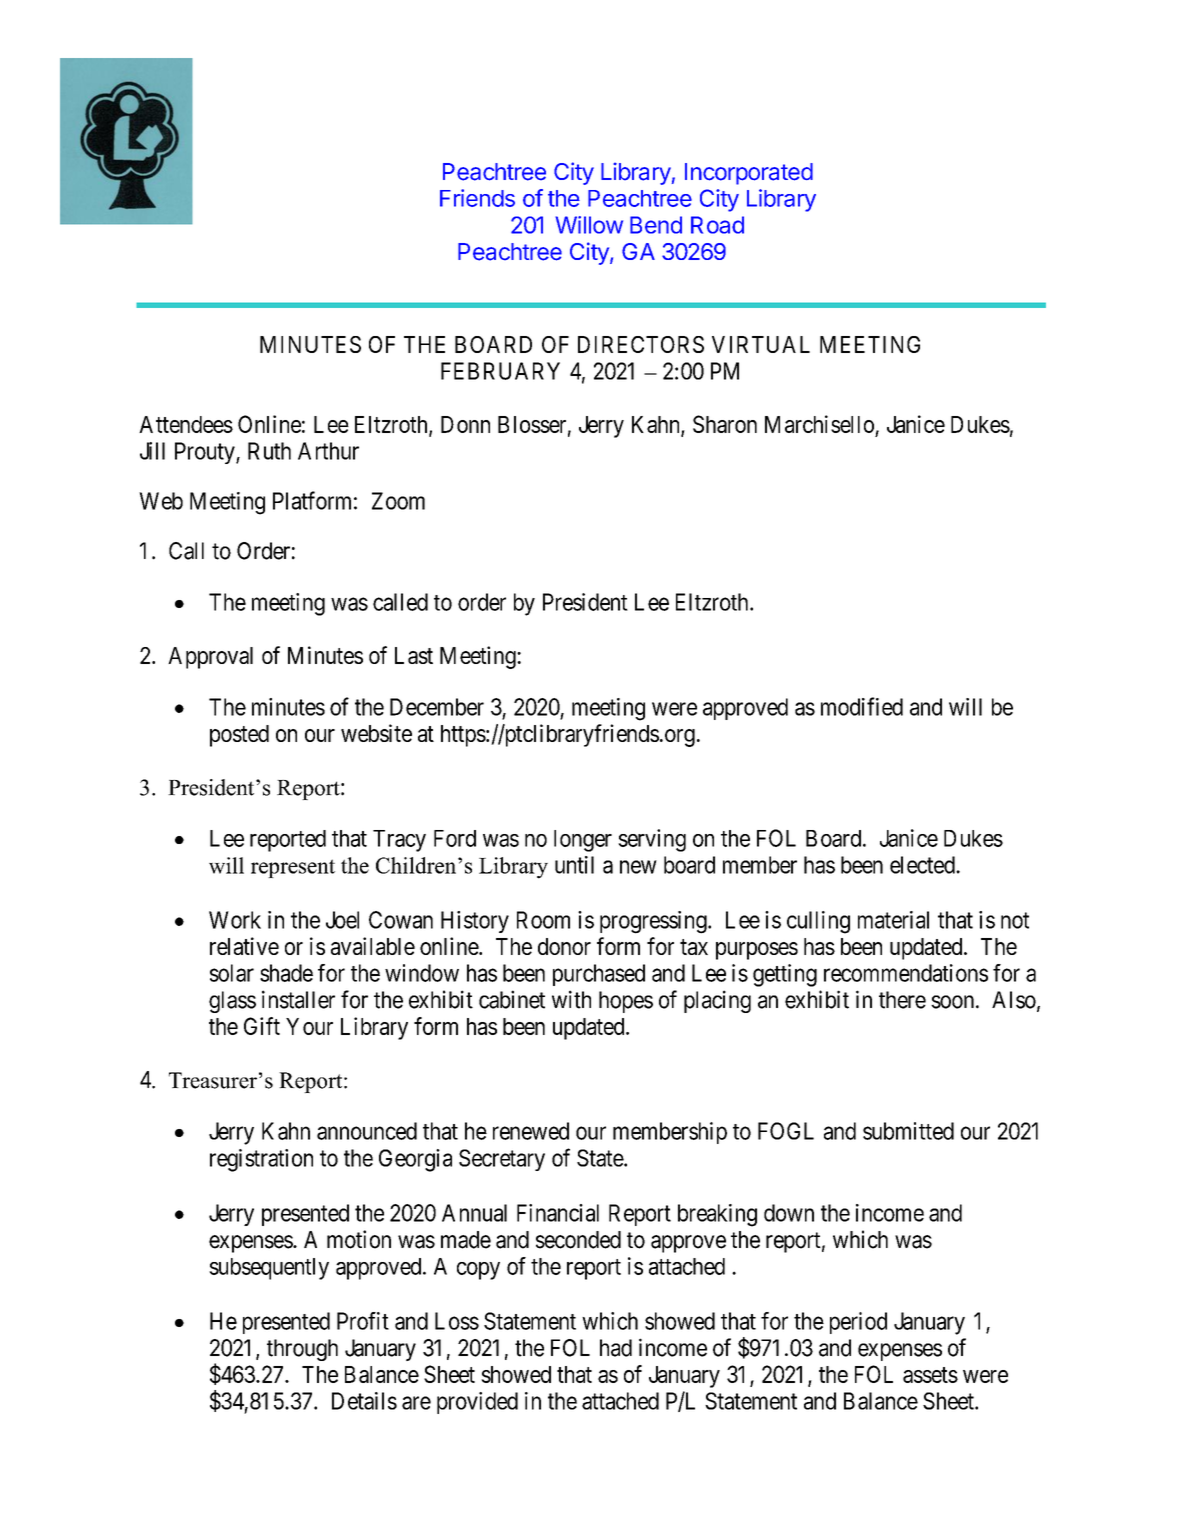 The height and width of the screenshot is (1529, 1182). Describe the element at coordinates (923, 865) in the screenshot. I see `elected` at that location.
